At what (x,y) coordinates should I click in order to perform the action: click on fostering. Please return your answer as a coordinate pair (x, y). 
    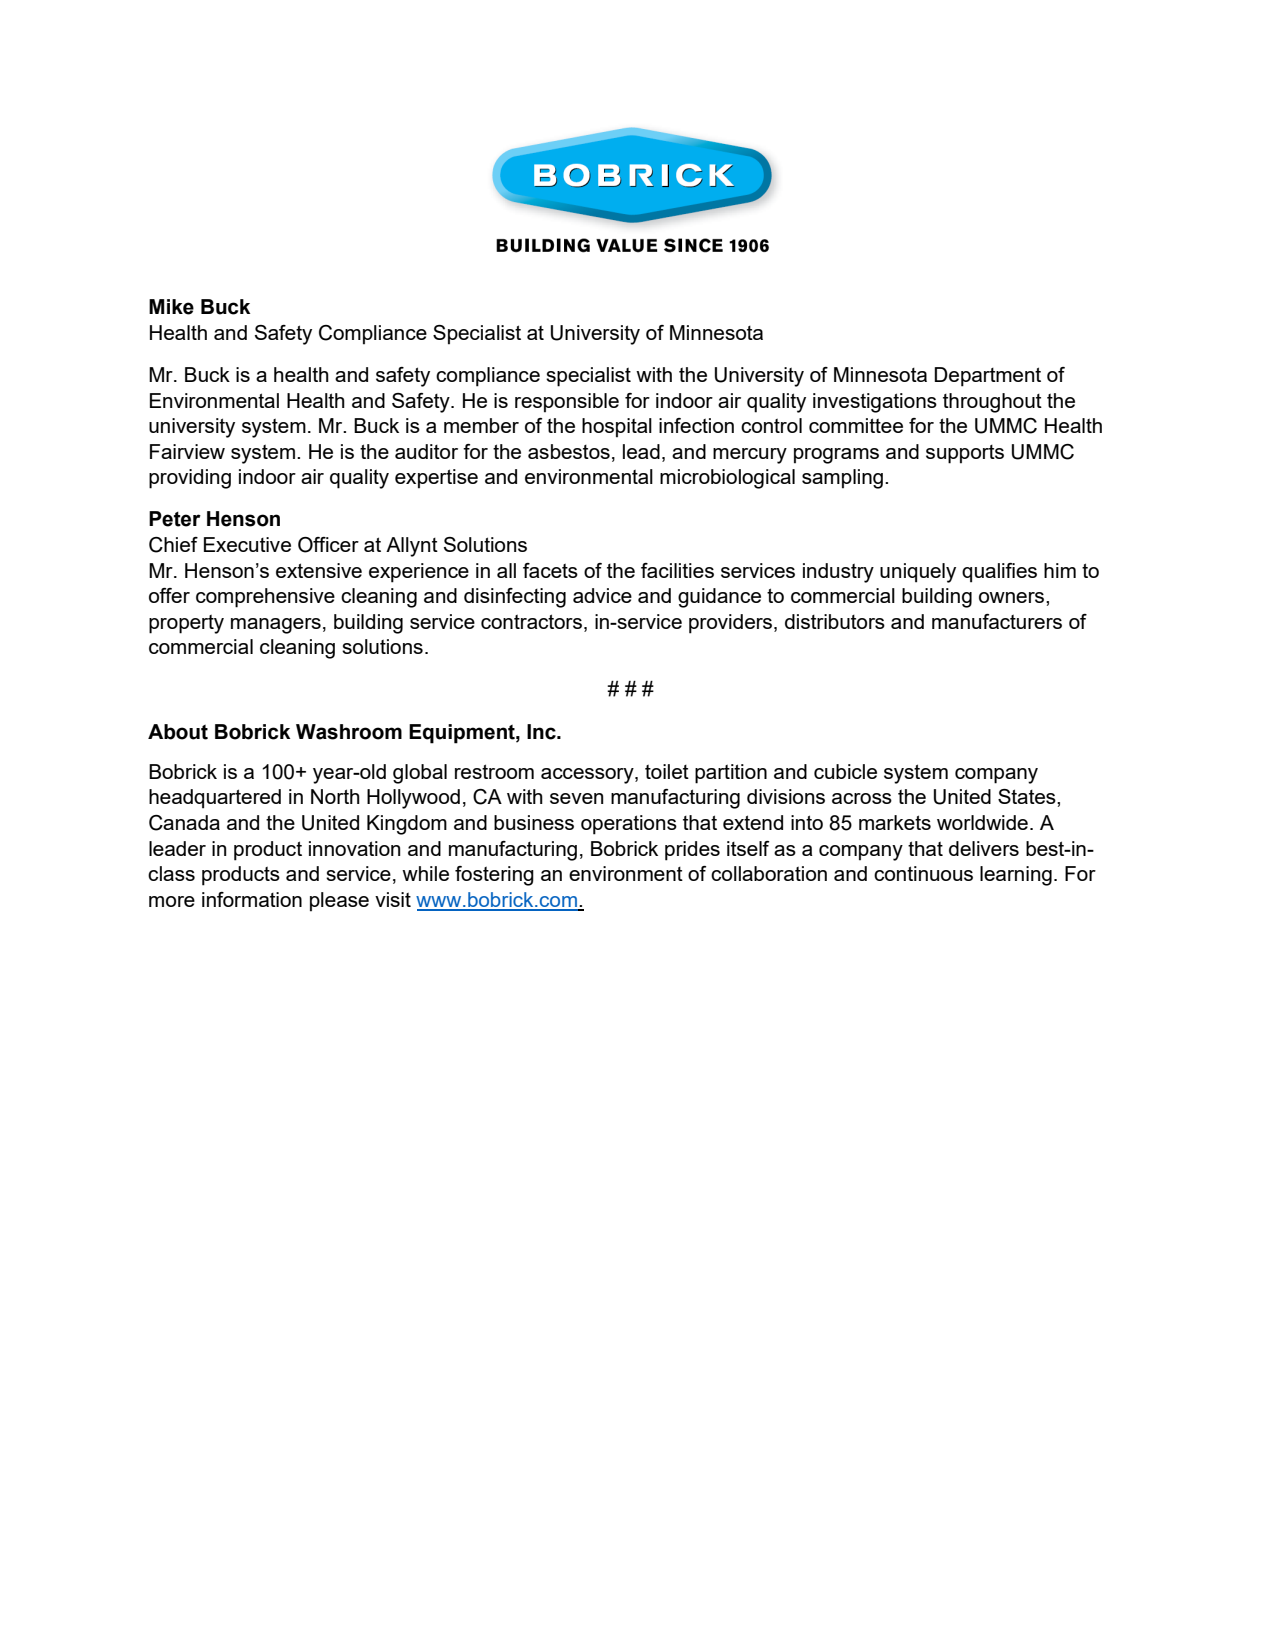
    Looking at the image, I should click on (494, 876).
